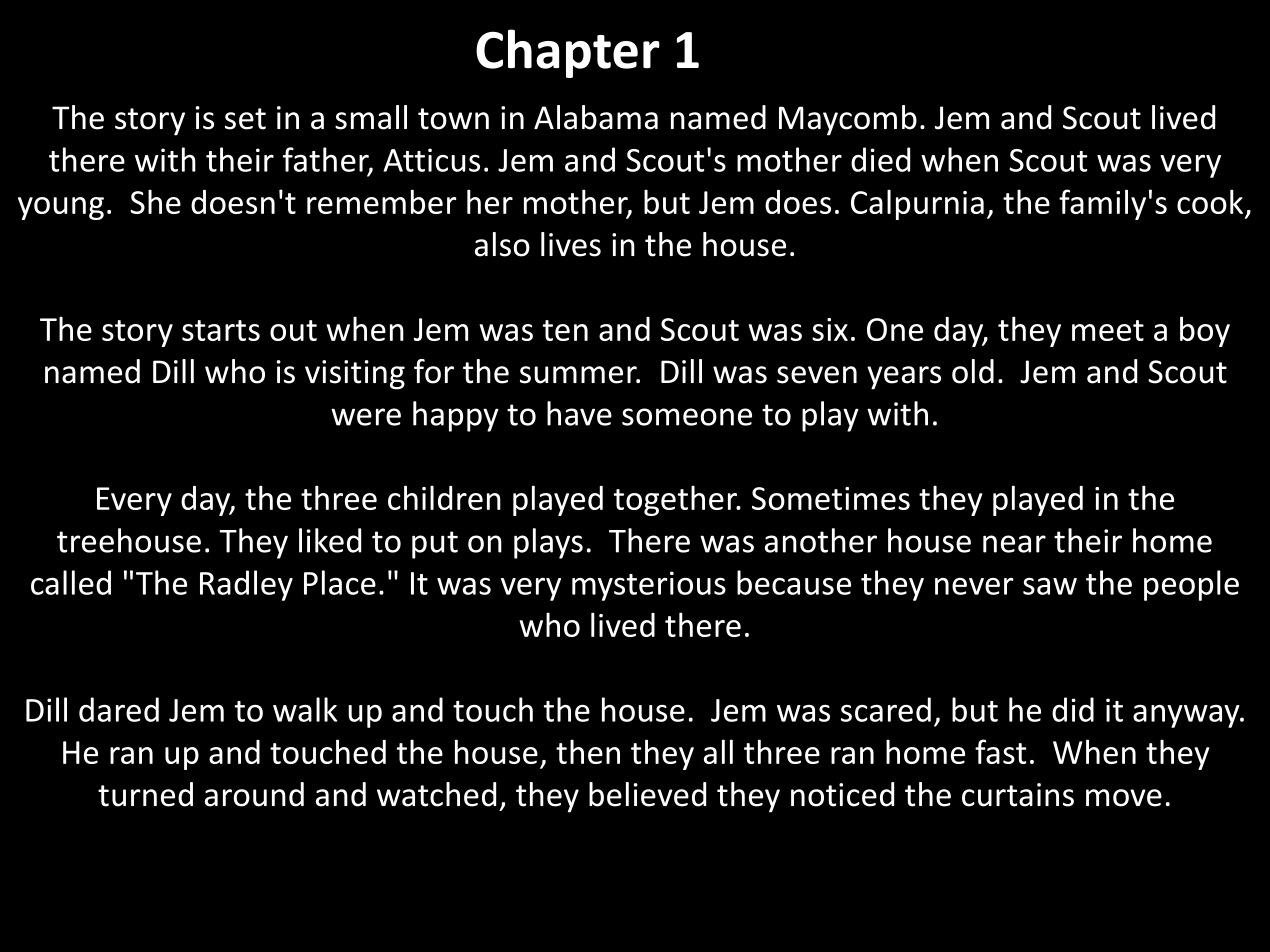 This screenshot has width=1270, height=952. I want to click on were, so click(366, 417).
